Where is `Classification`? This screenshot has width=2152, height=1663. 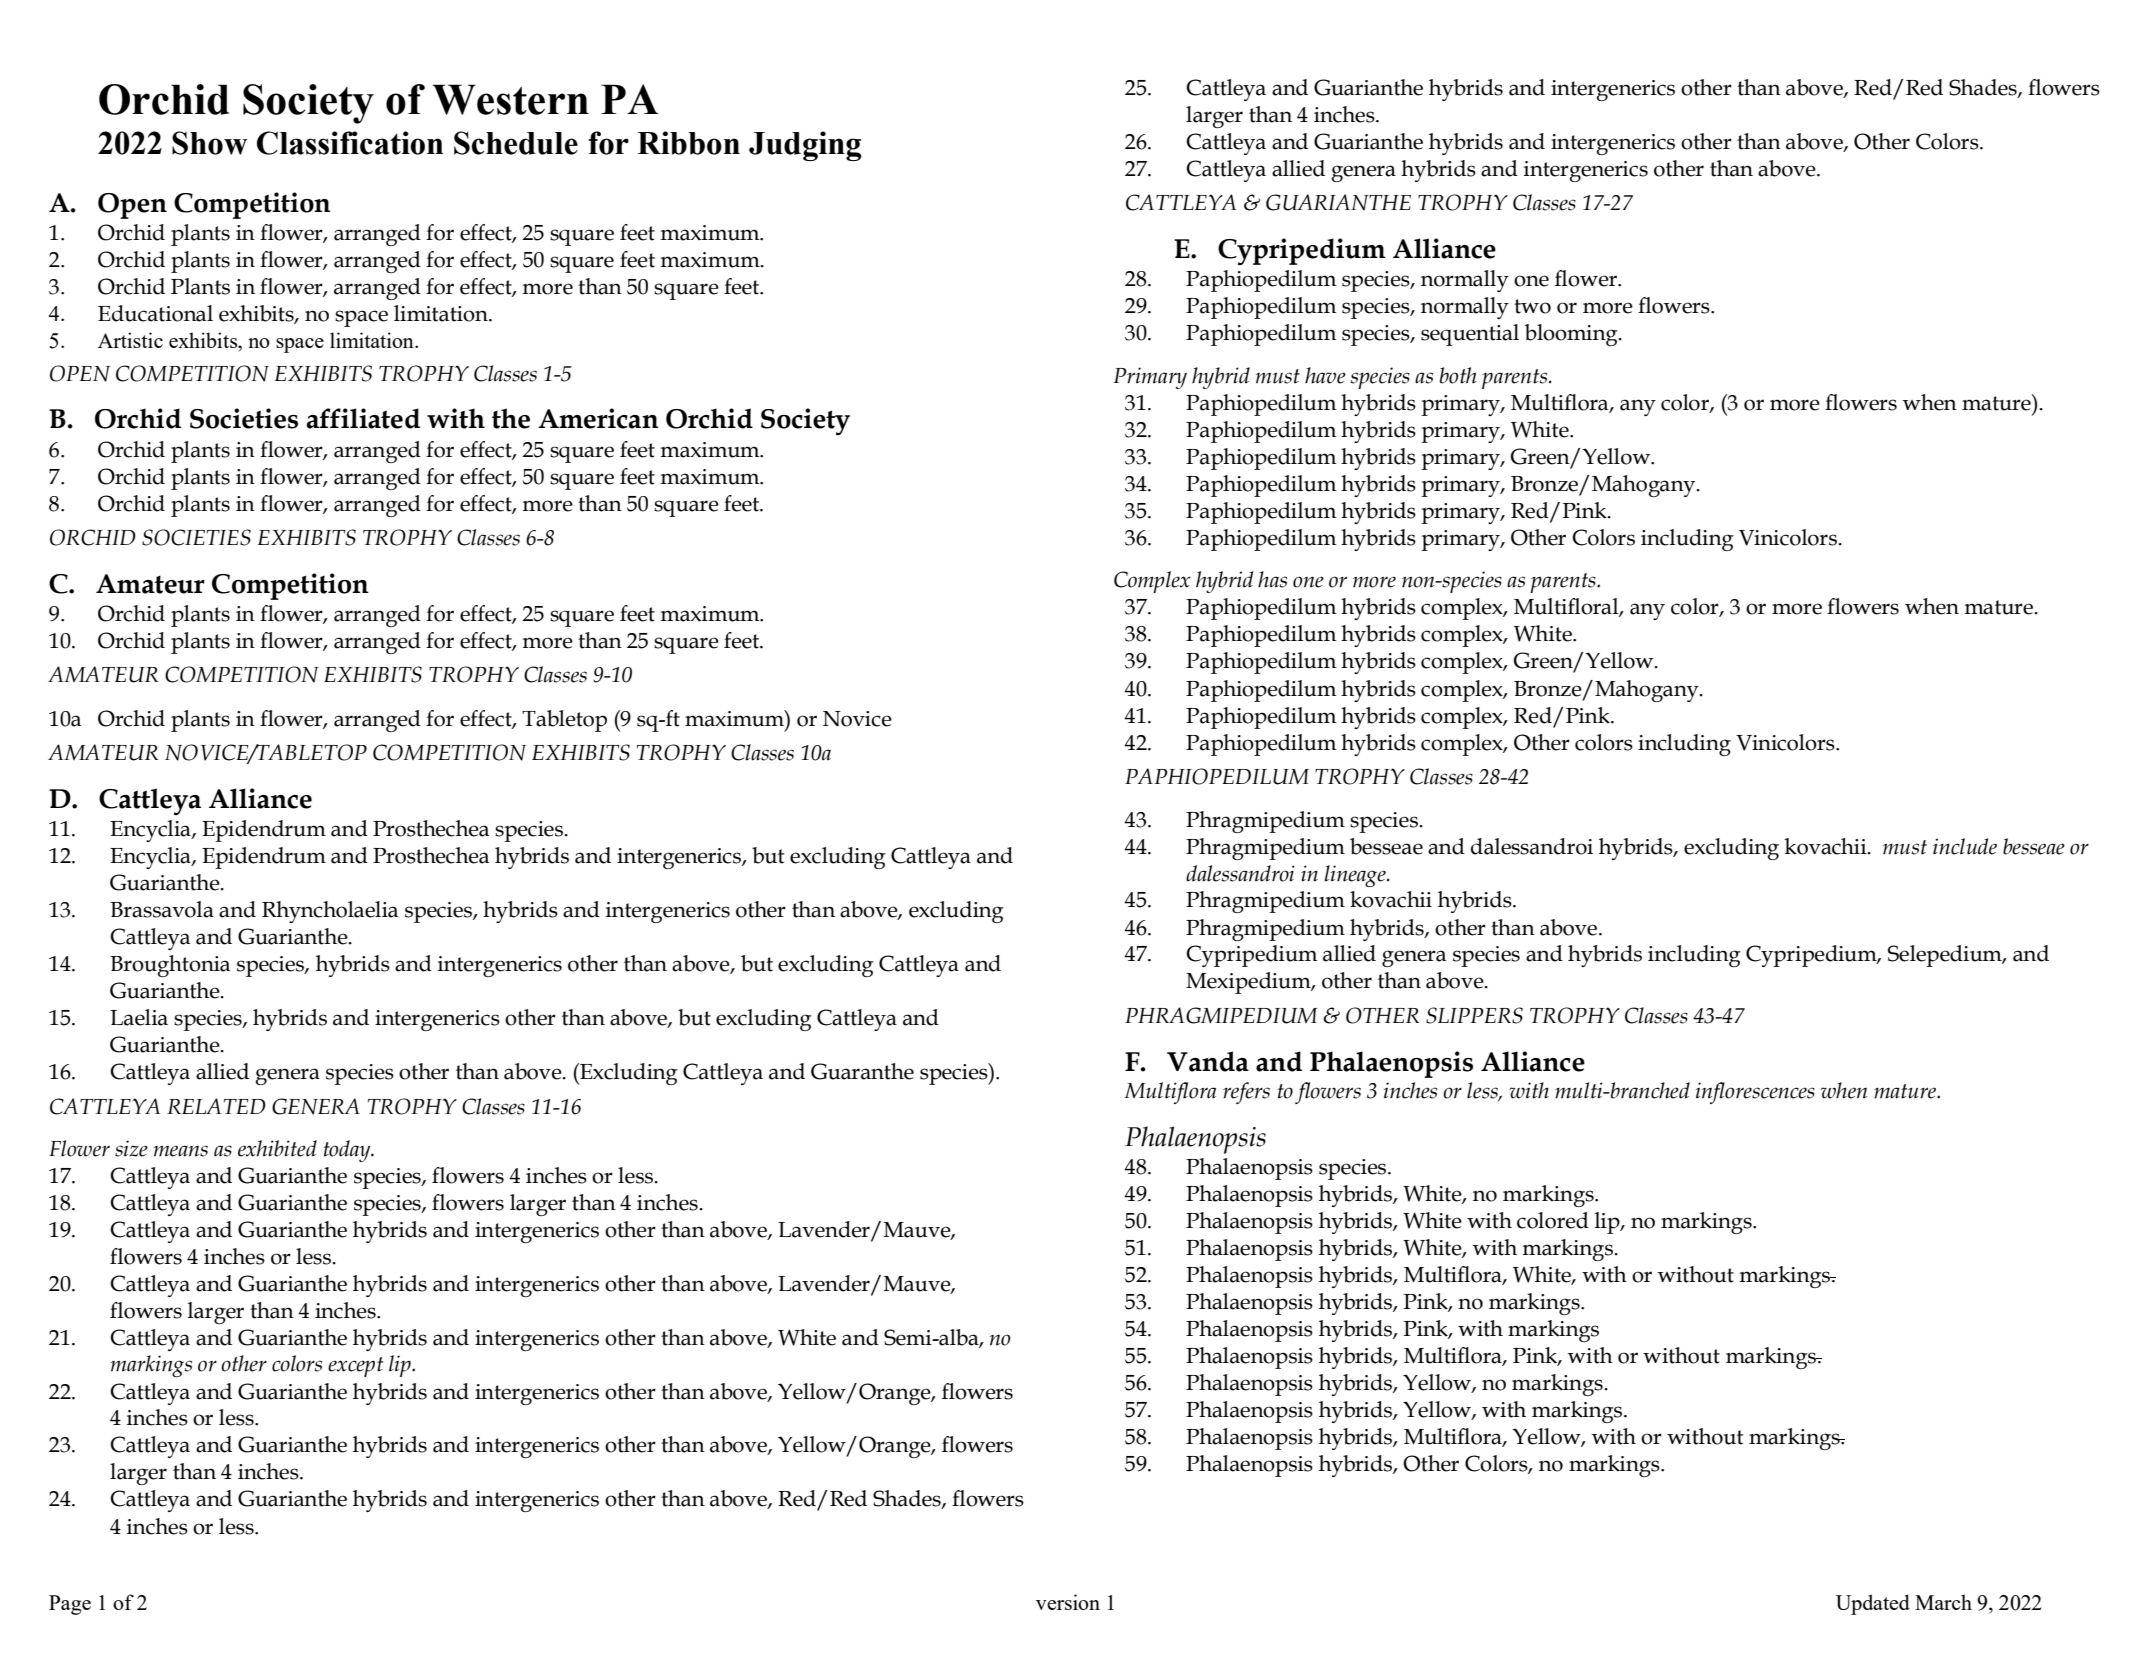 Classification is located at coordinates (350, 143).
